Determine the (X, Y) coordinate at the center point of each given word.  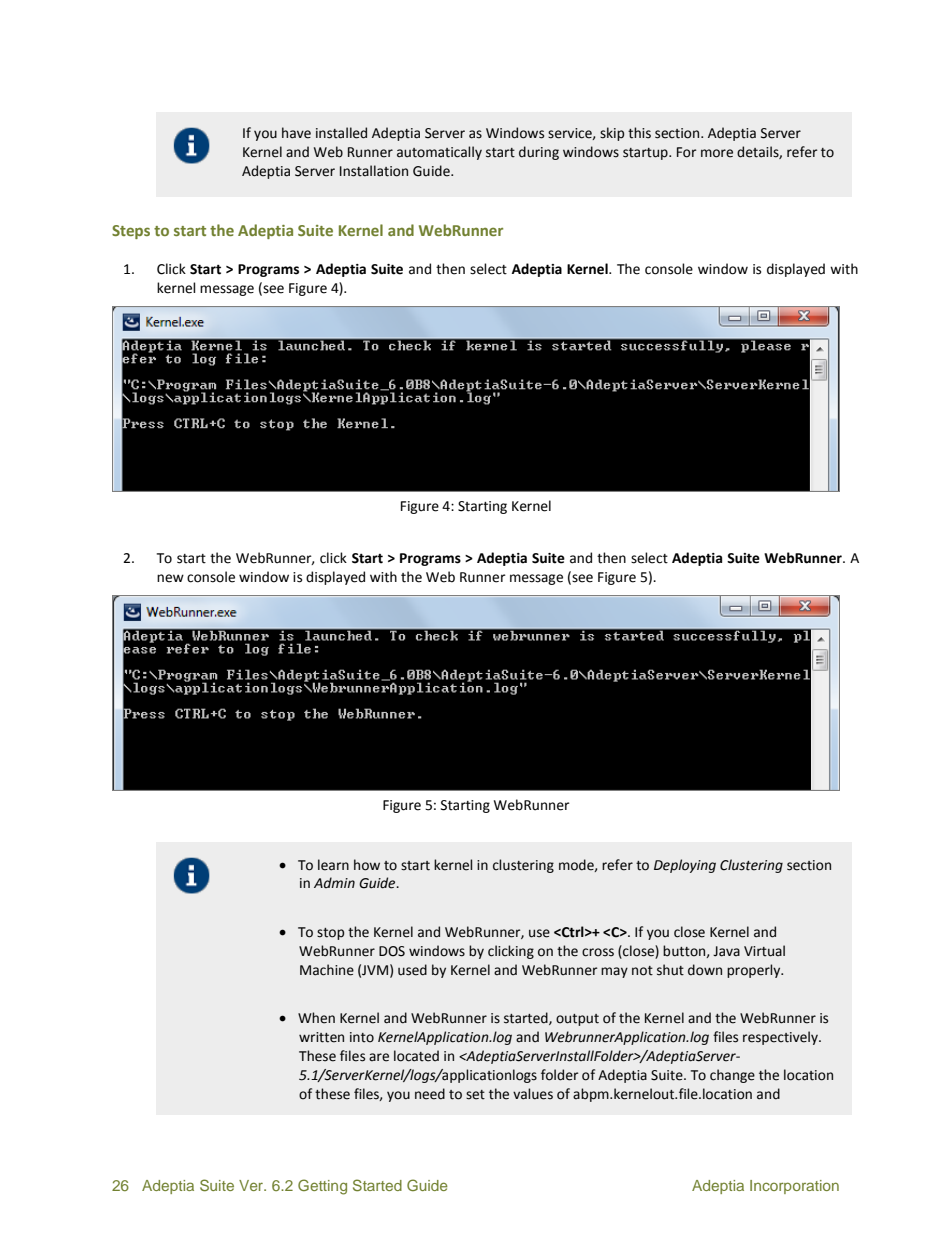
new (170, 578)
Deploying (685, 866)
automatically (439, 153)
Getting (322, 1187)
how (367, 865)
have (296, 133)
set (475, 1095)
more (717, 153)
